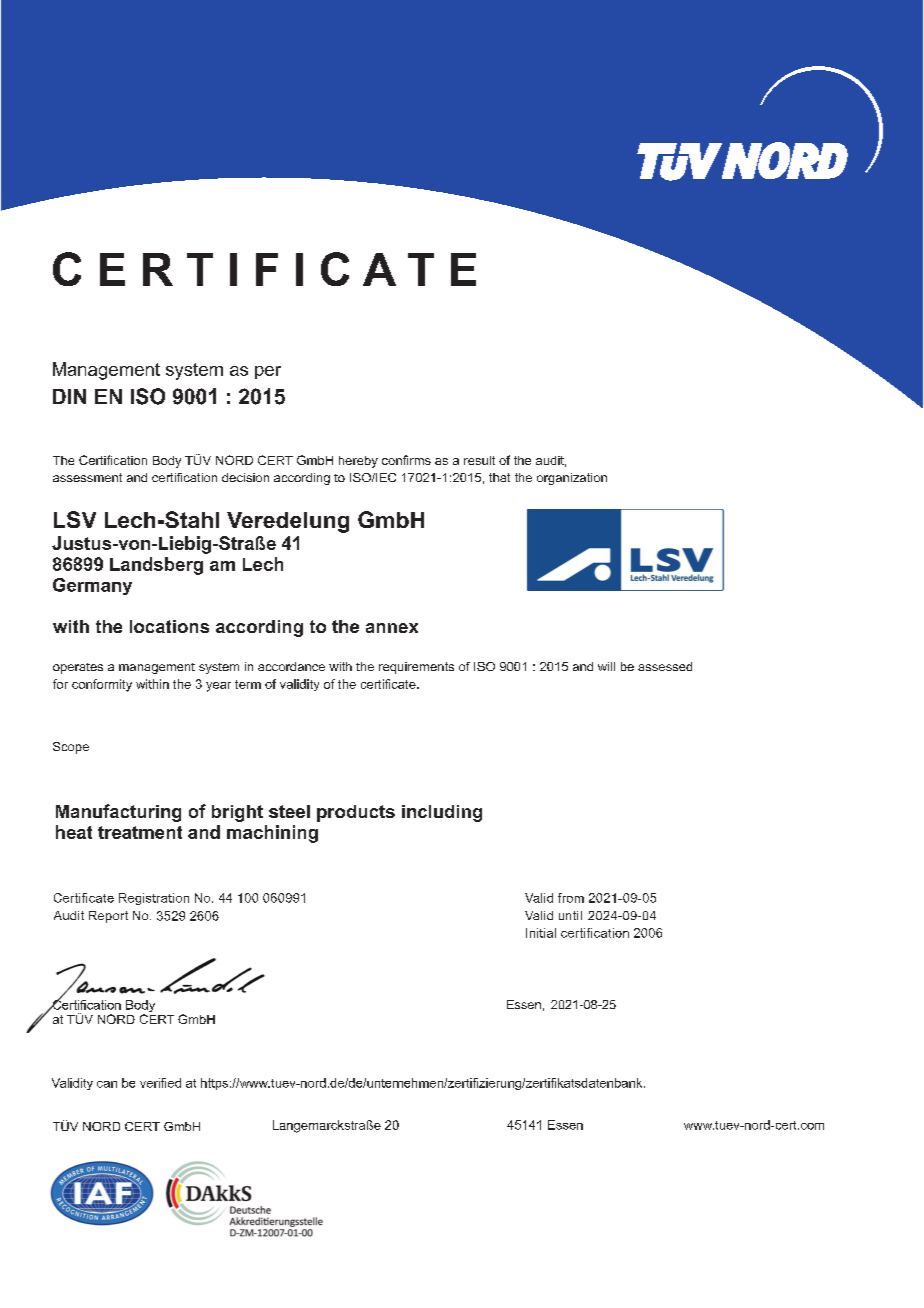 The height and width of the image is (1308, 924). What do you see at coordinates (358, 462) in the image?
I see `hereby` at bounding box center [358, 462].
